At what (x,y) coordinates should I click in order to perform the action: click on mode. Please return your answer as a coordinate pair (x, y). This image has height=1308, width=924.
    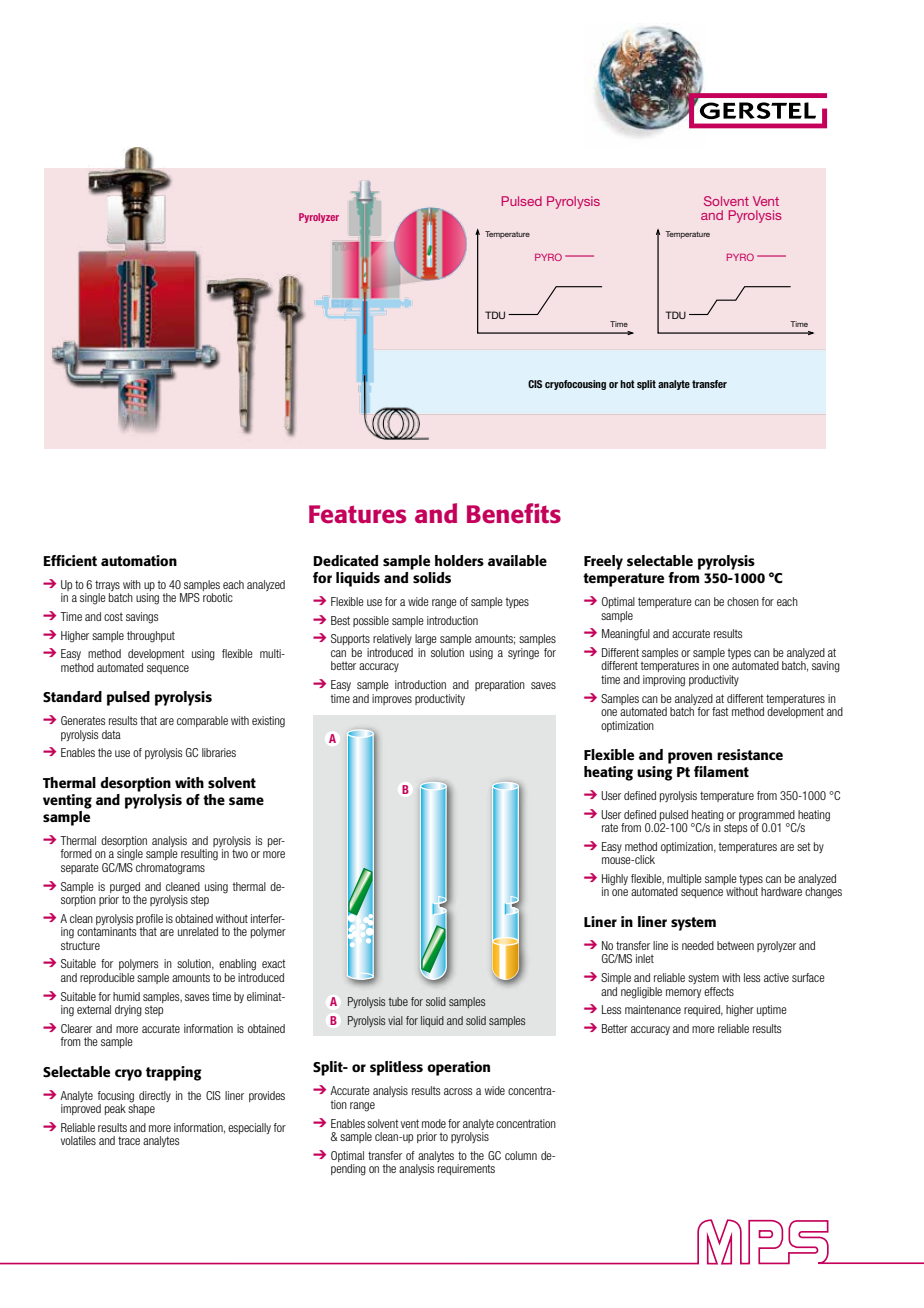
    Looking at the image, I should click on (434, 1123).
